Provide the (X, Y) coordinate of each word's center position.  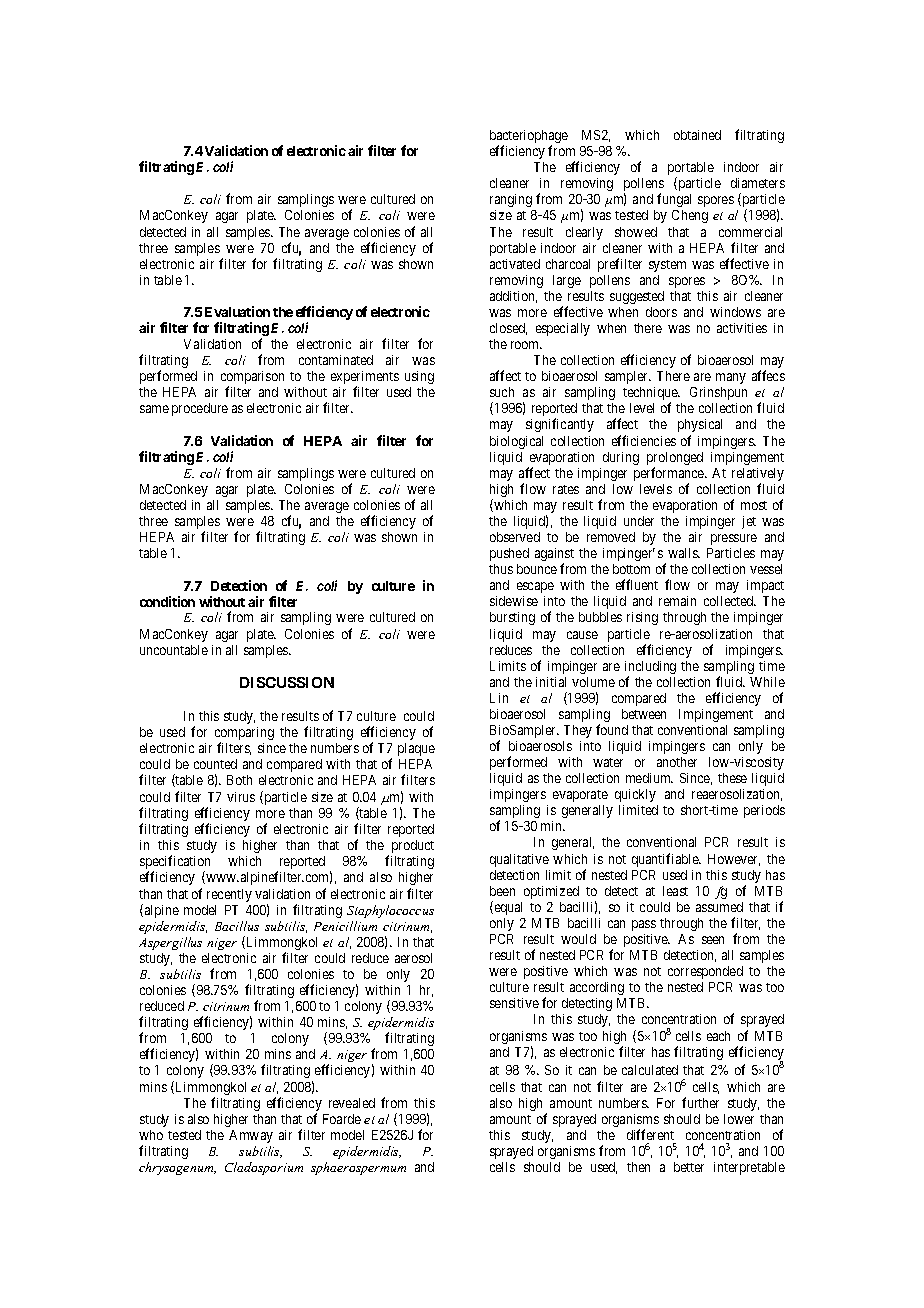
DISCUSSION (287, 682)
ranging (511, 200)
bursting (512, 618)
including (650, 669)
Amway (251, 1136)
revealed (352, 1103)
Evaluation (237, 311)
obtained (697, 135)
